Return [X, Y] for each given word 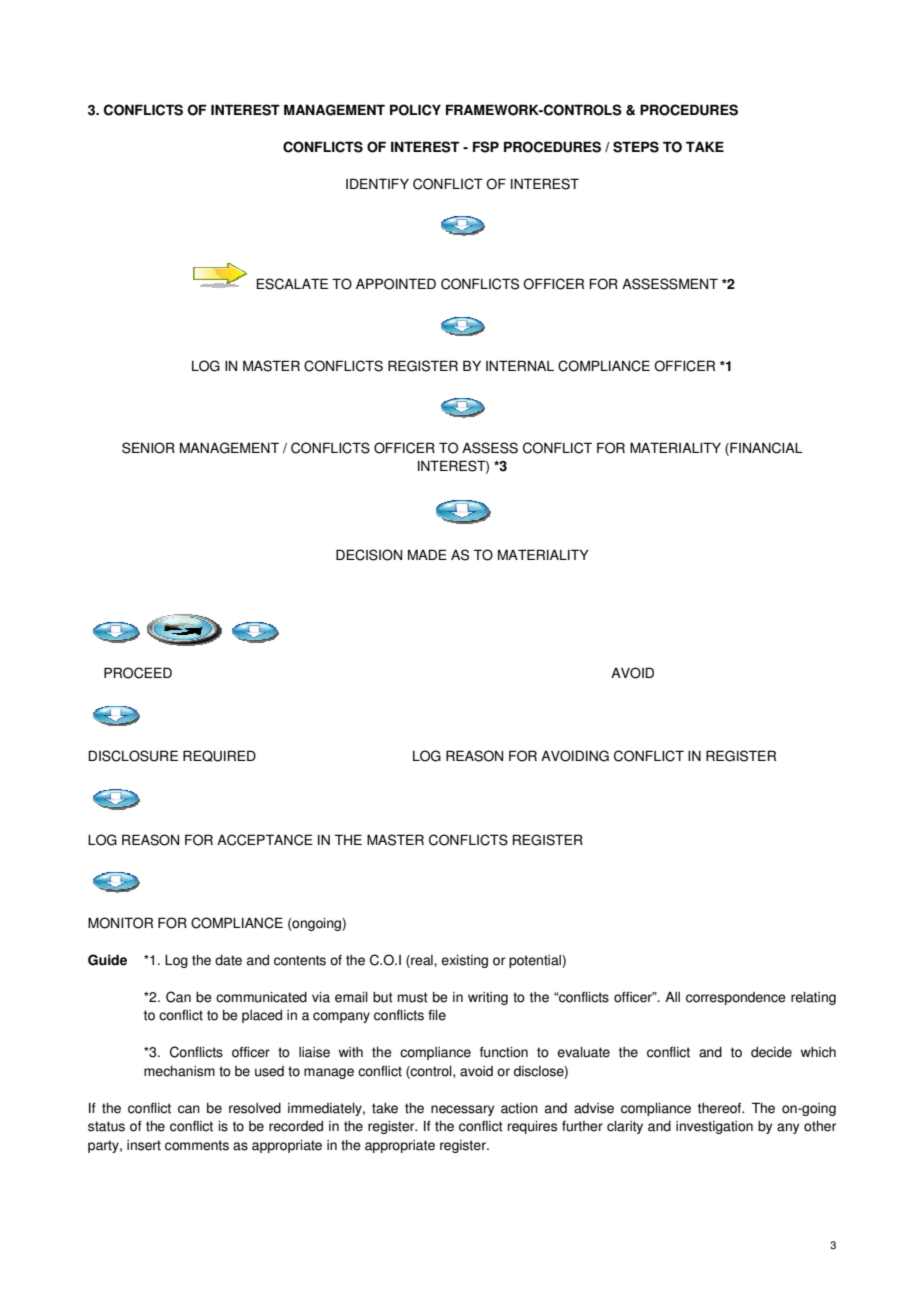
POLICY [415, 110]
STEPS [636, 147]
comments [197, 1145]
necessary [462, 1110]
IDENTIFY [377, 183]
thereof [721, 1108]
